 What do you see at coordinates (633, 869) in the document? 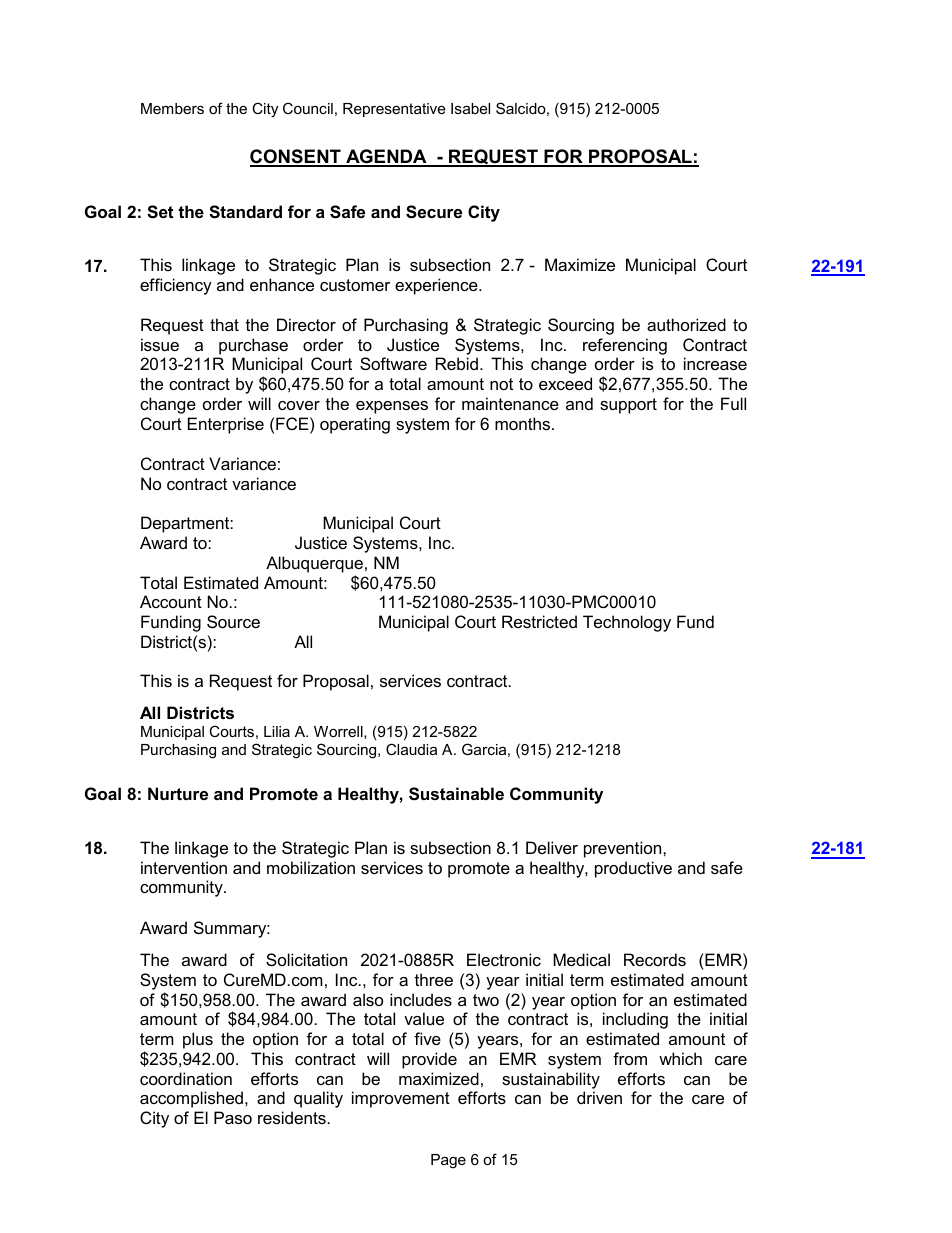
I see `productive` at bounding box center [633, 869].
